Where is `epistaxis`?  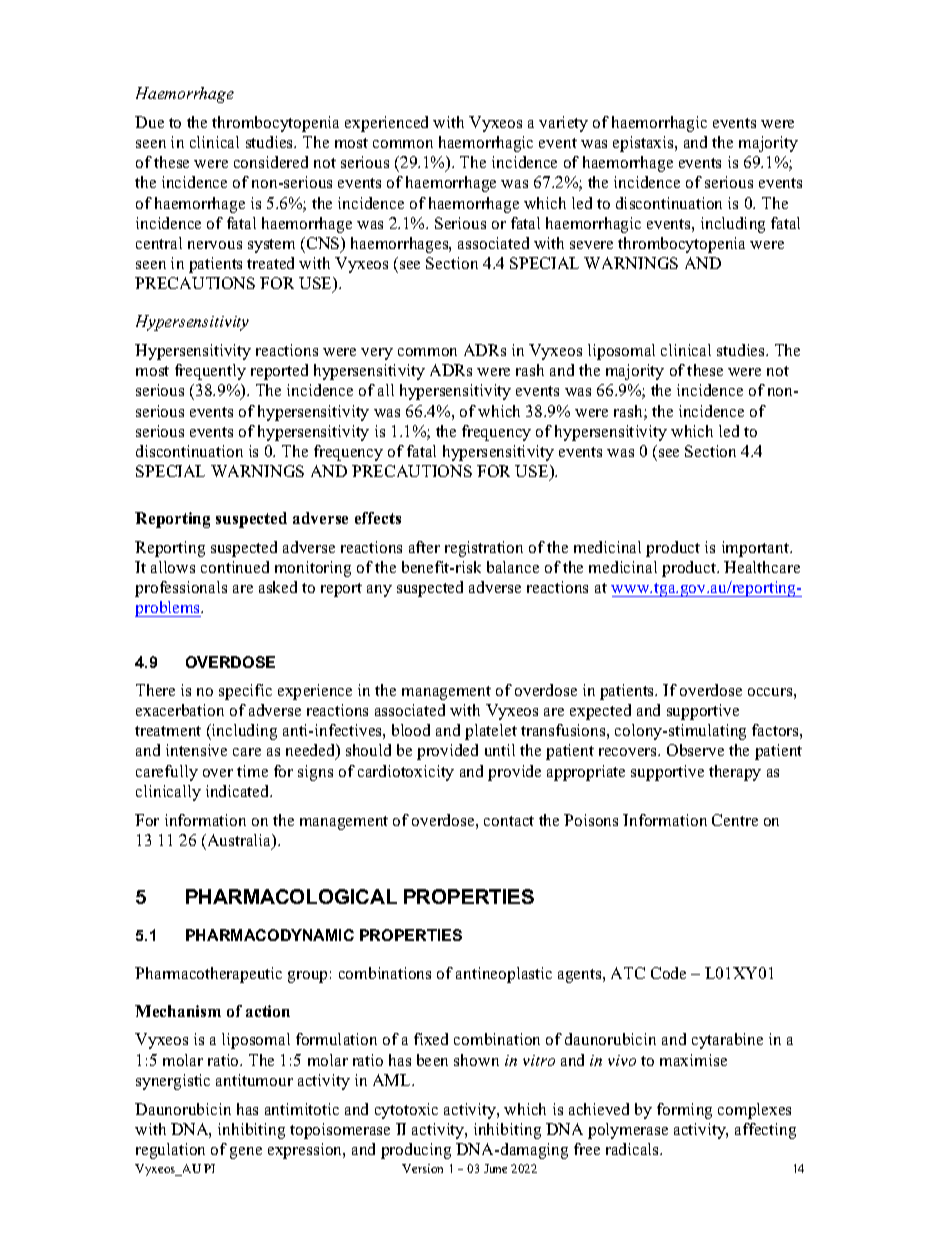 epistaxis is located at coordinates (644, 144).
